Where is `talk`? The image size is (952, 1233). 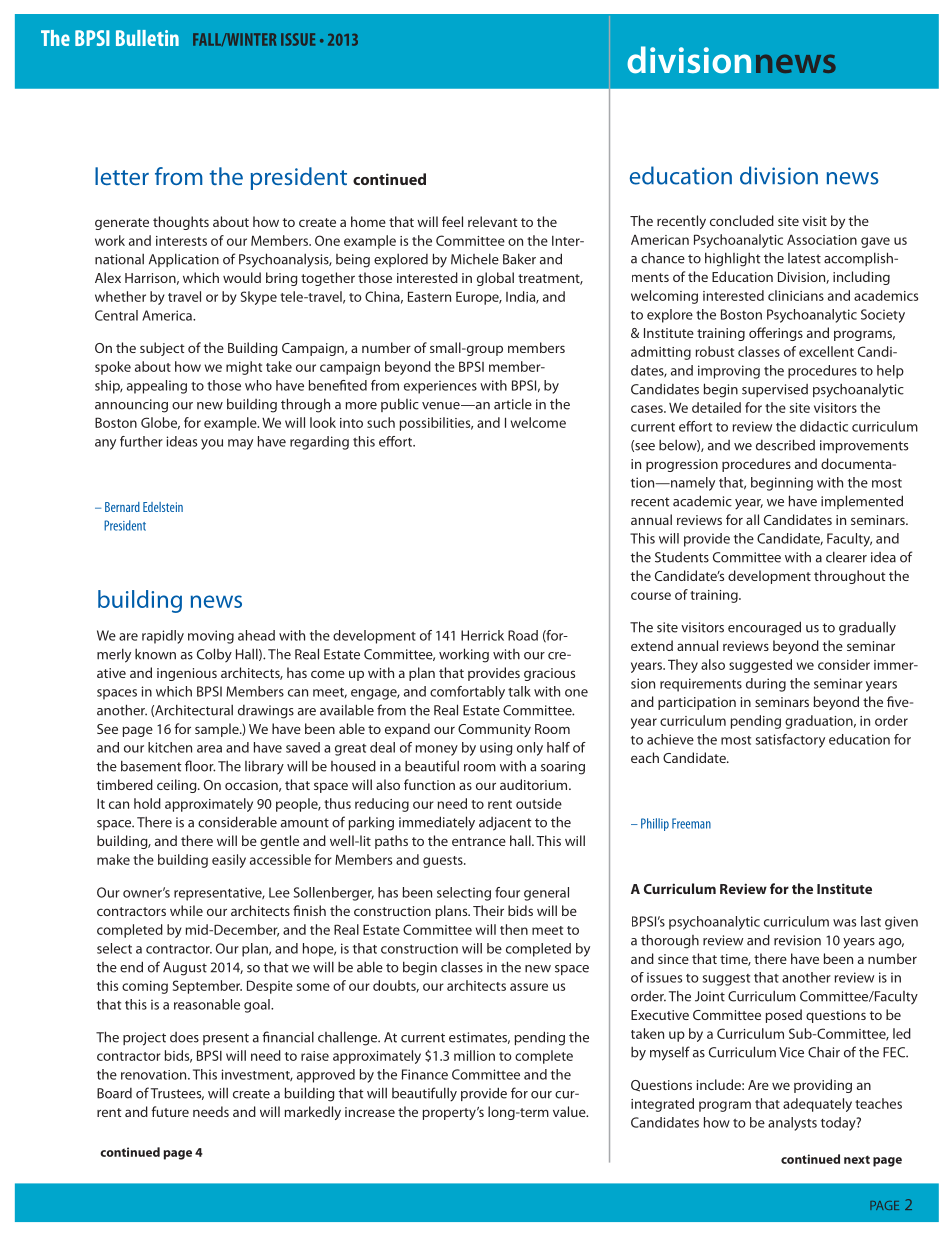 talk is located at coordinates (519, 691).
